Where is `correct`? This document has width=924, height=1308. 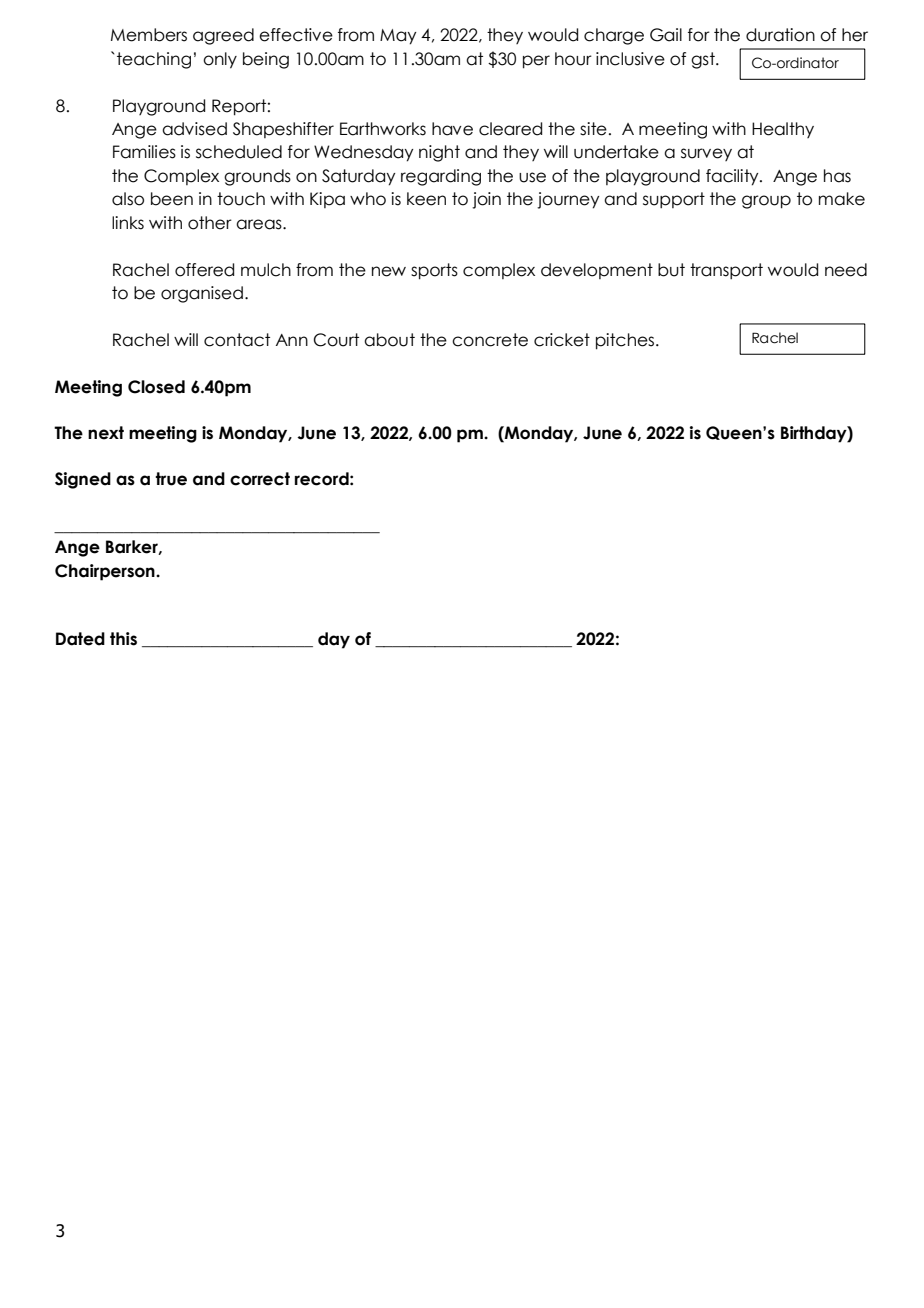
correct is located at coordinates (260, 479).
